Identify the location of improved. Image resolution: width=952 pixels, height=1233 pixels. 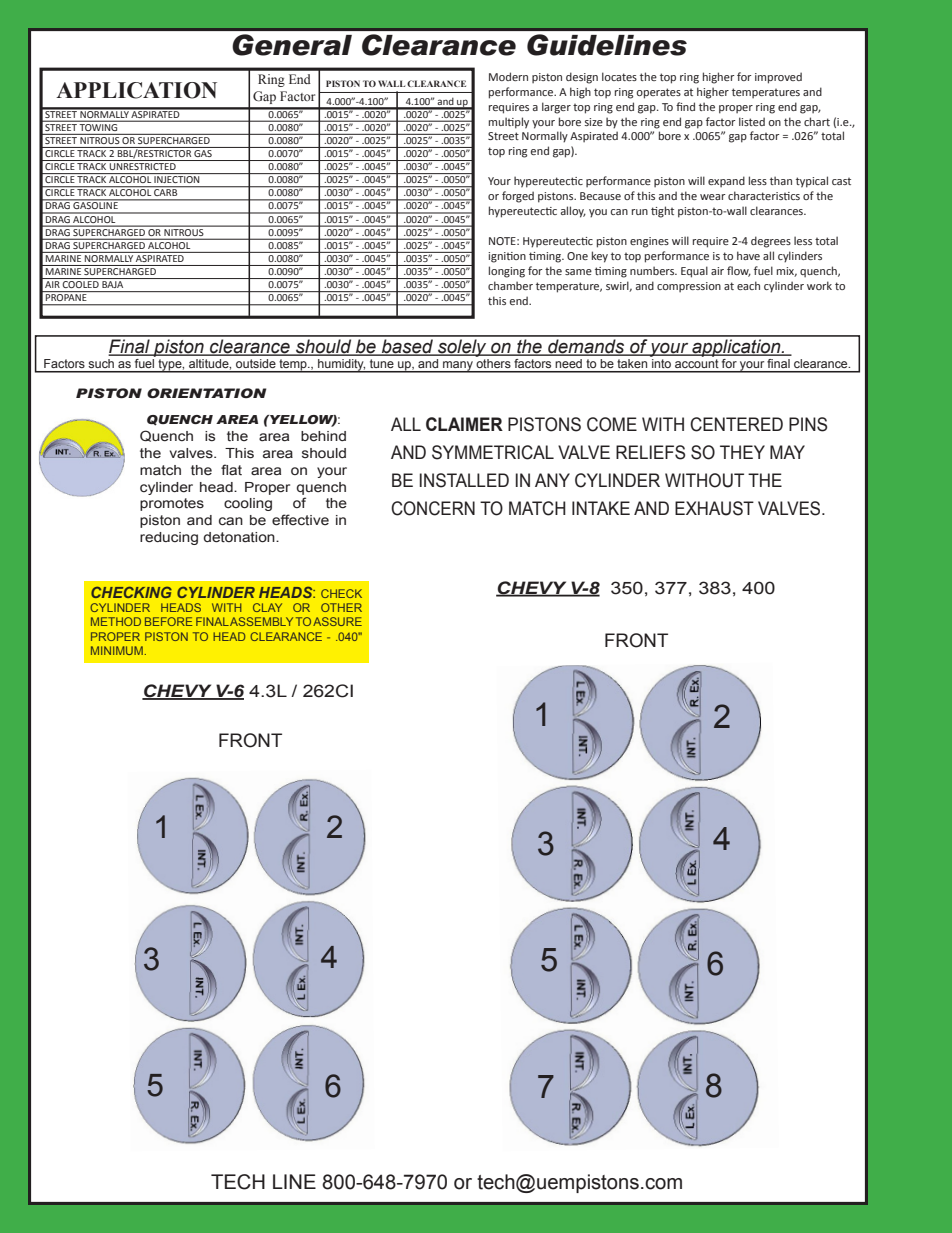
(778, 78).
